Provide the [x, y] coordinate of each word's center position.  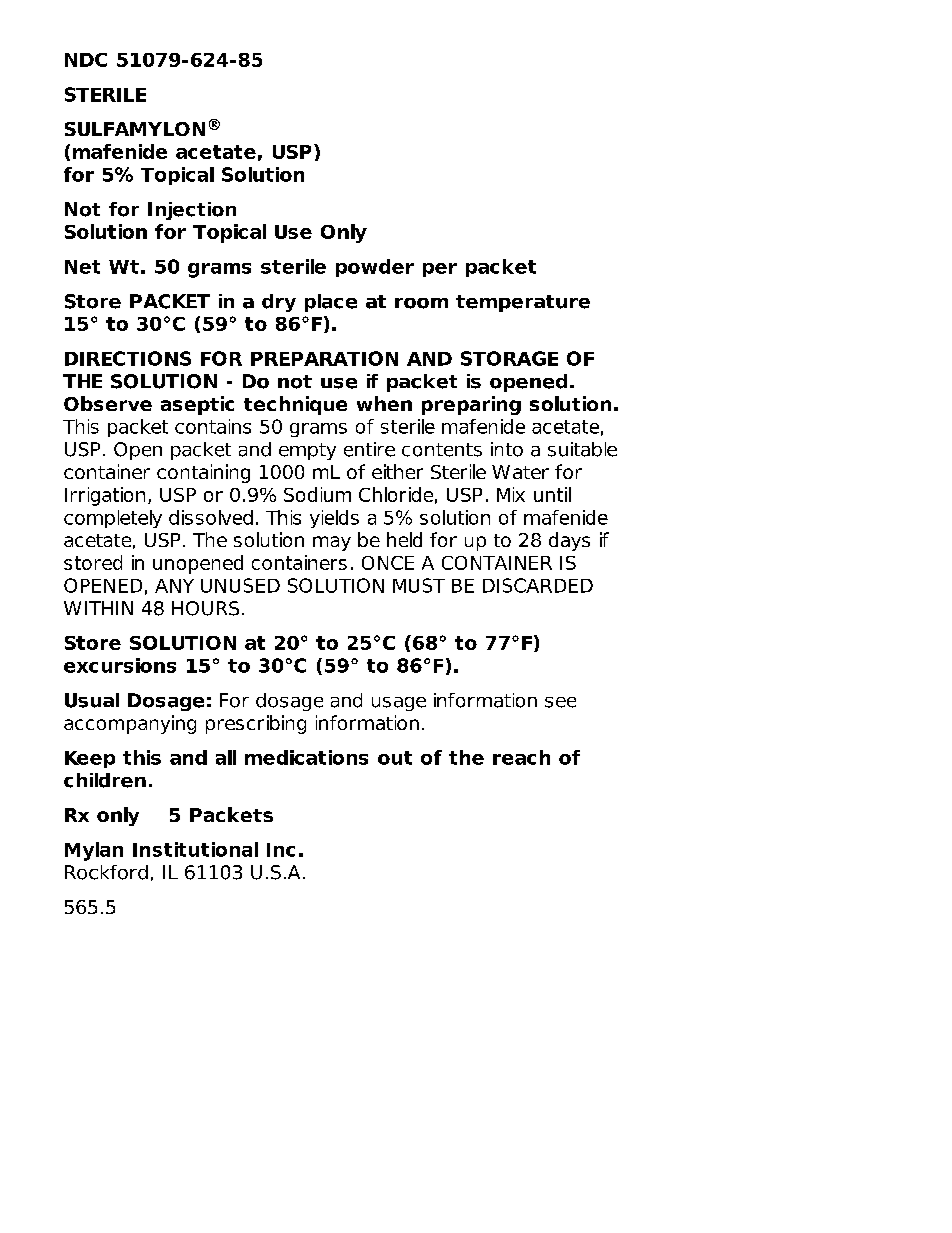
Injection [192, 211]
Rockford [106, 872]
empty [307, 451]
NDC [86, 60]
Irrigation [105, 496]
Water [520, 472]
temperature [523, 303]
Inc [281, 850]
